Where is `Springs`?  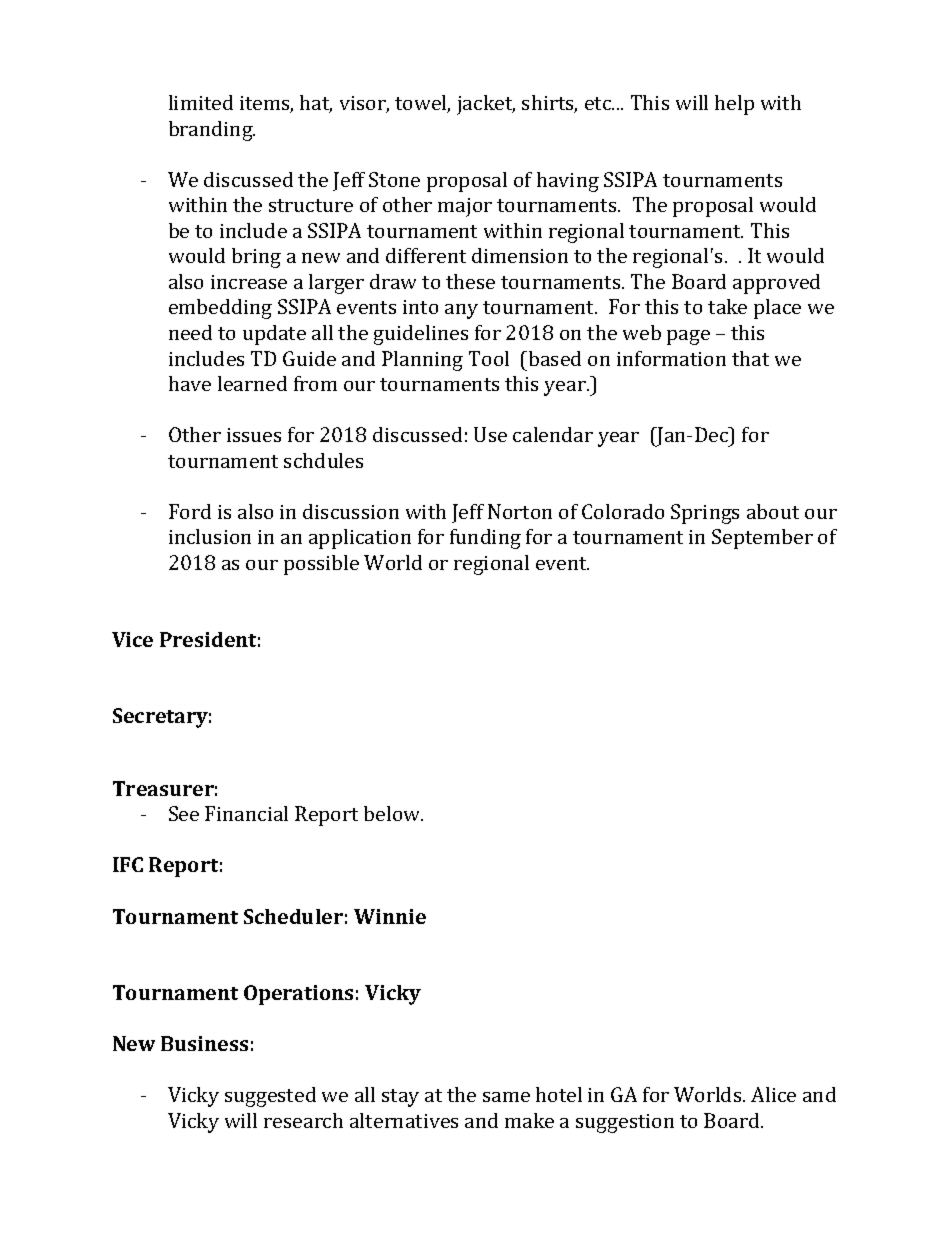 Springs is located at coordinates (705, 514).
